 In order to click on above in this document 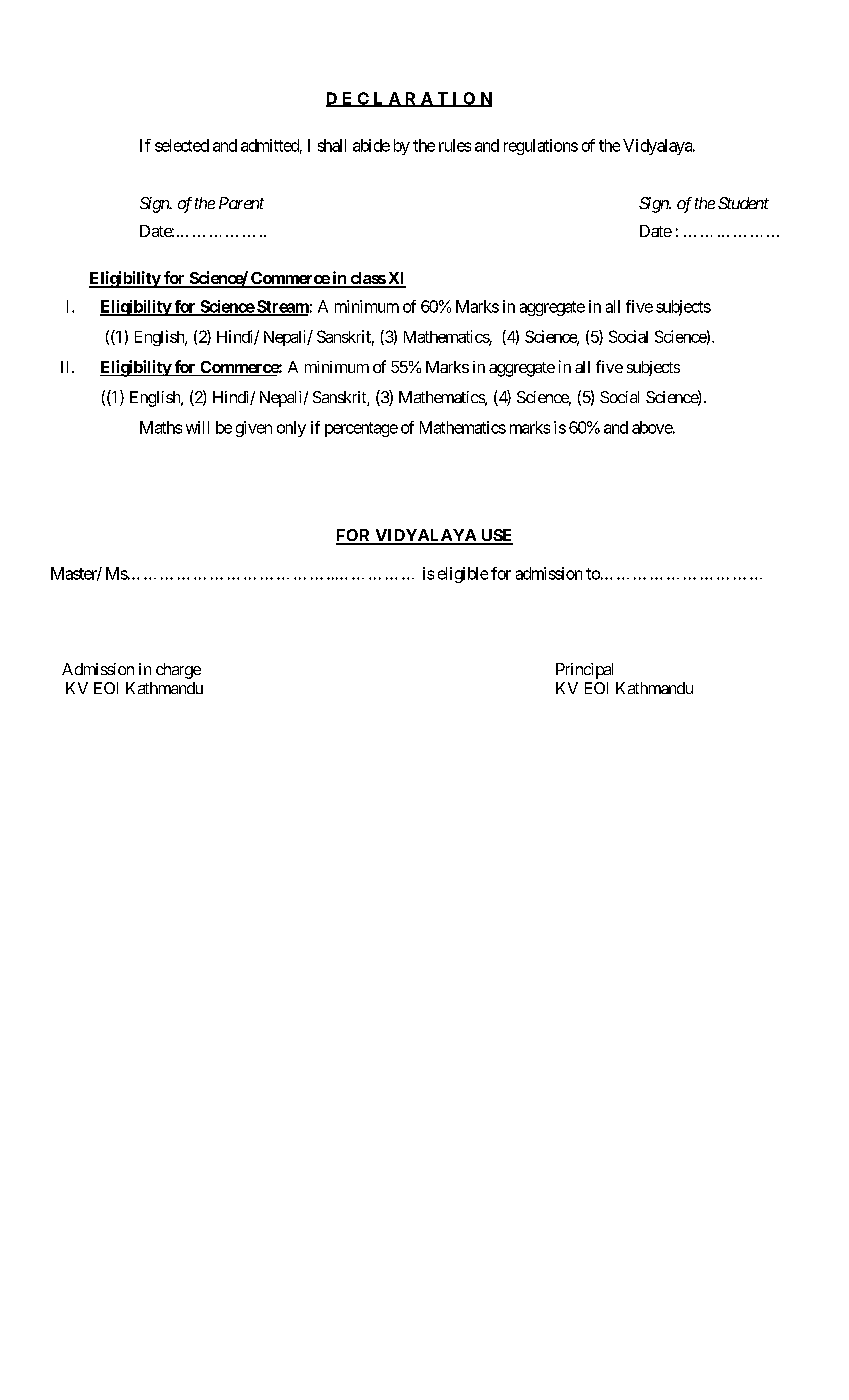, I will do `click(652, 427)`.
